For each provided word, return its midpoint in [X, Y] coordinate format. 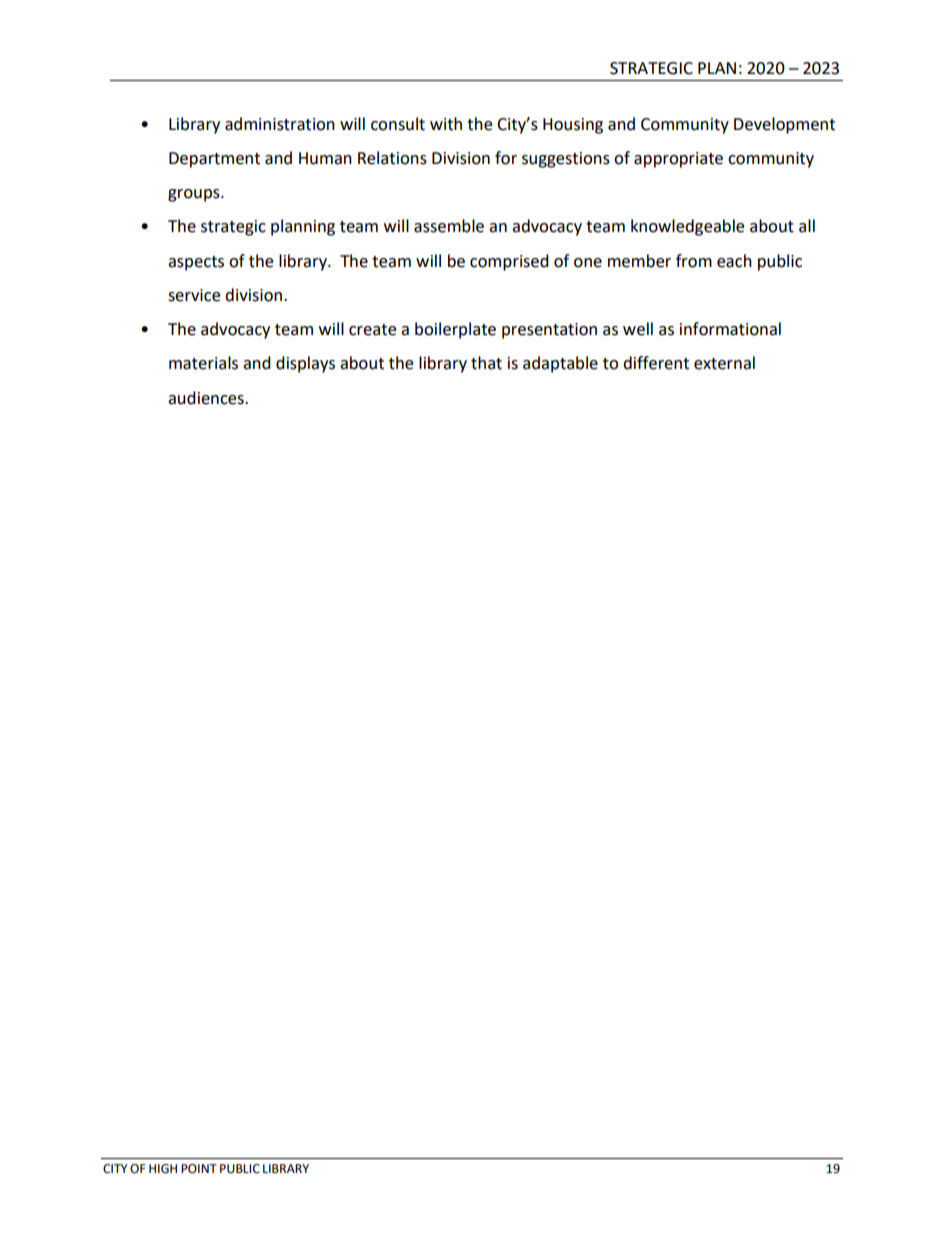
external [724, 363]
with [446, 124]
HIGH [163, 1169]
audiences [207, 398]
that [486, 363]
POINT [199, 1169]
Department [214, 160]
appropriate [678, 160]
